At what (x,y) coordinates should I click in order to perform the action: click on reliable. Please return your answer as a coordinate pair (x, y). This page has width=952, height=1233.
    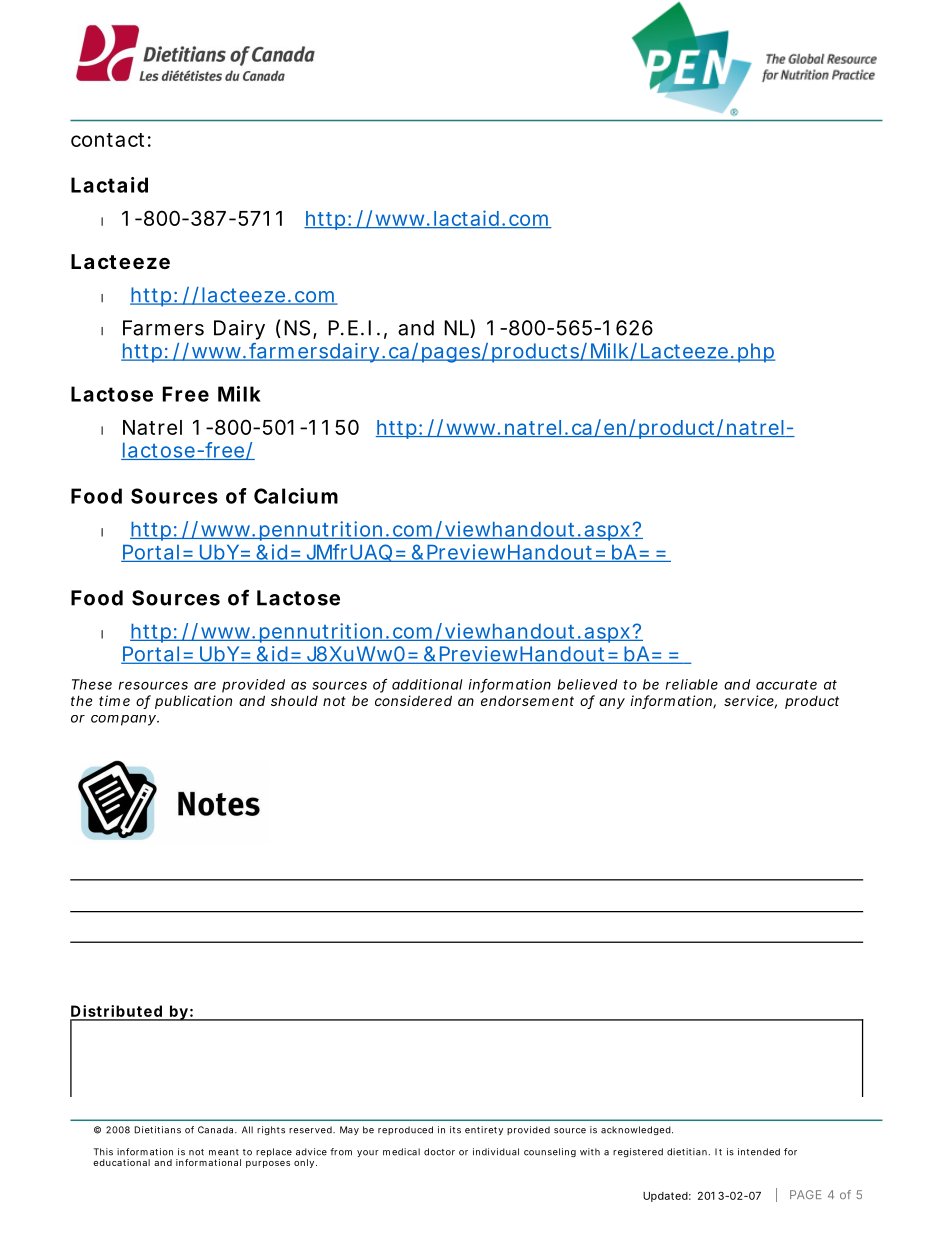
    Looking at the image, I should click on (692, 684).
